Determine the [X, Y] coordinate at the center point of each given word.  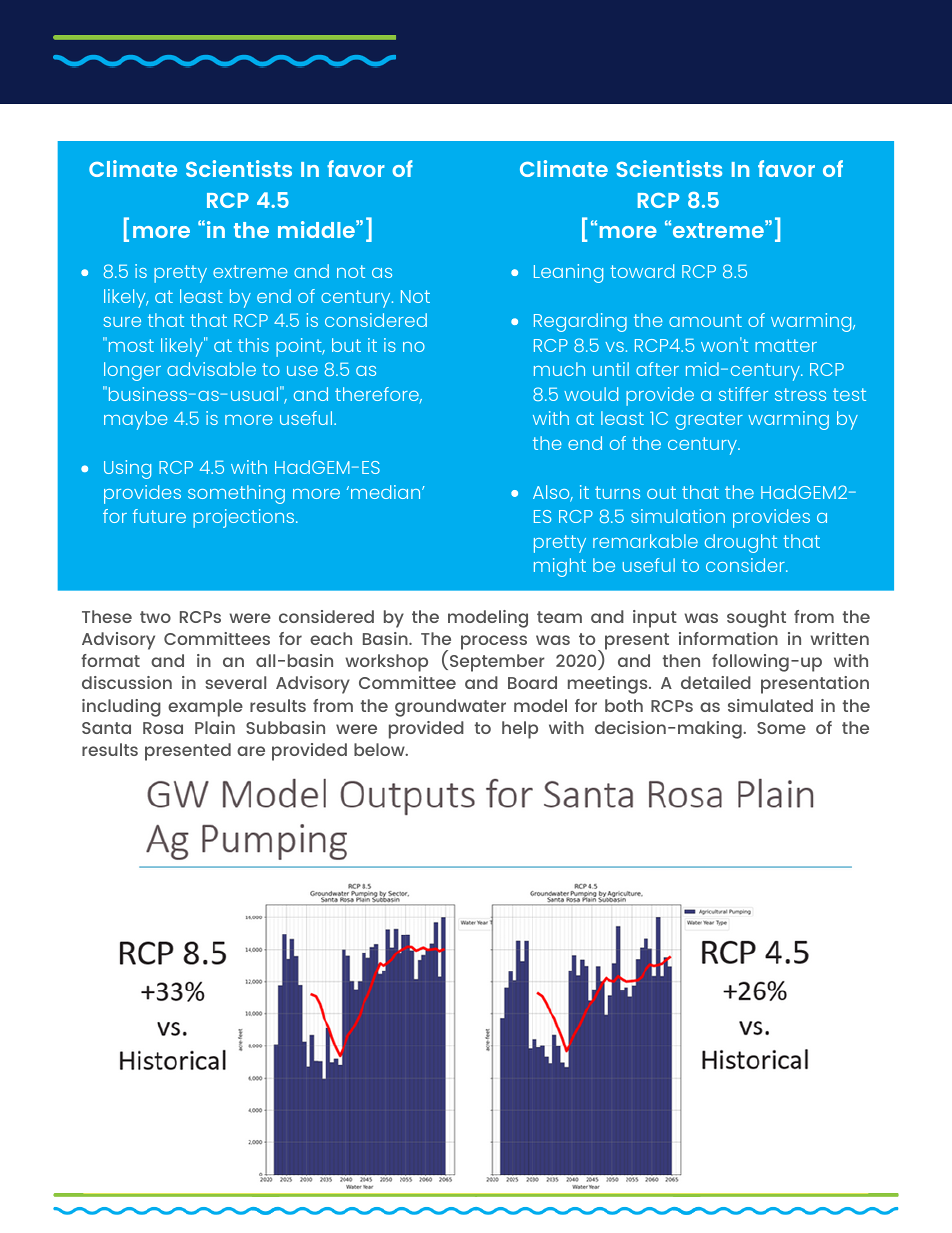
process [494, 642]
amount [705, 320]
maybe [136, 420]
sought [756, 619]
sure [122, 322]
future [159, 516]
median [387, 492]
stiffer [743, 394]
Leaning [568, 273]
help [520, 730]
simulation [678, 516]
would [591, 394]
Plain [215, 727]
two [155, 617]
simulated [770, 705]
